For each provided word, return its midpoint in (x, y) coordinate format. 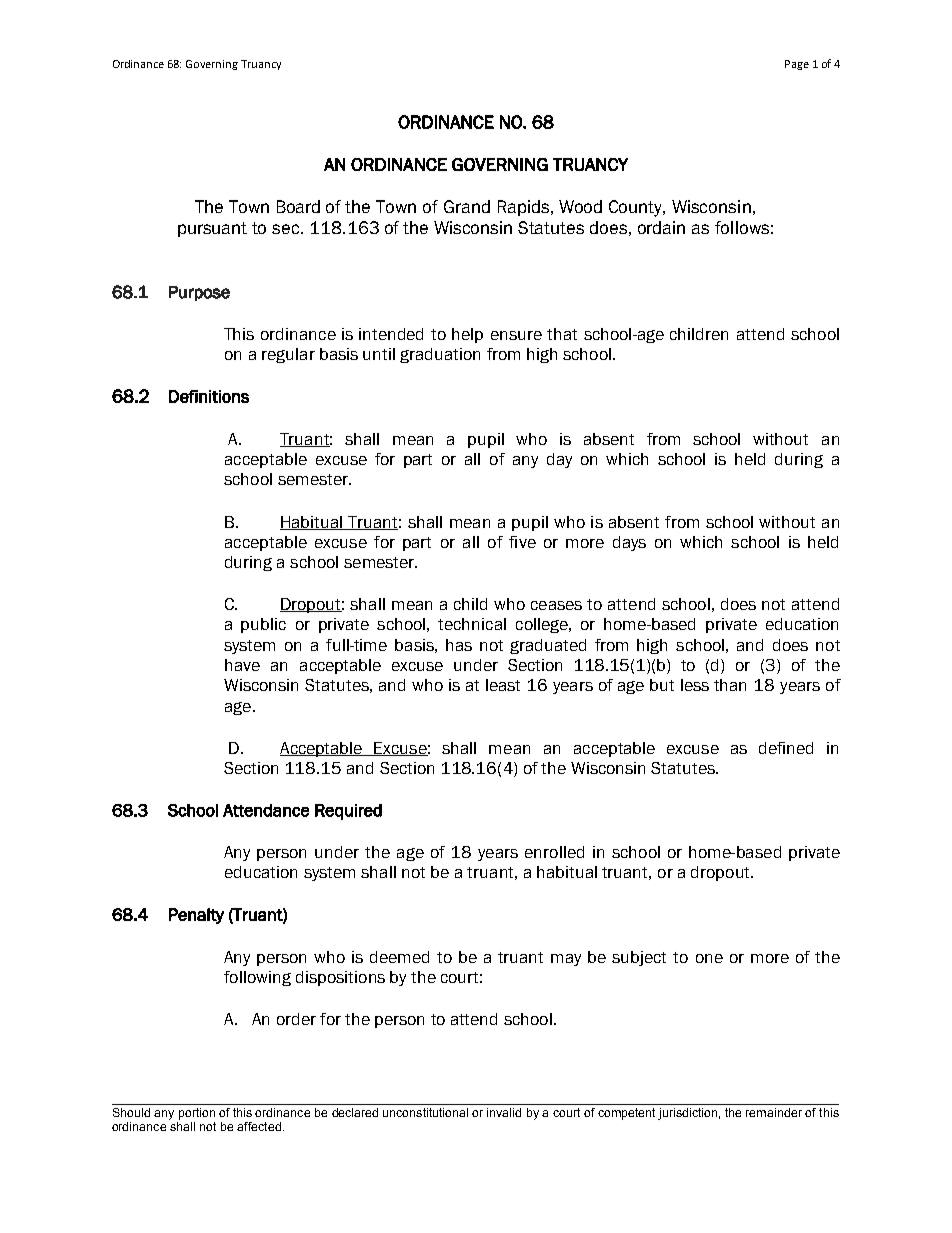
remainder (774, 1112)
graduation (440, 355)
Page (797, 65)
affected (259, 1126)
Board (298, 206)
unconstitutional (425, 1112)
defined (786, 748)
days (629, 543)
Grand (467, 206)
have (242, 665)
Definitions (209, 396)
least (503, 685)
